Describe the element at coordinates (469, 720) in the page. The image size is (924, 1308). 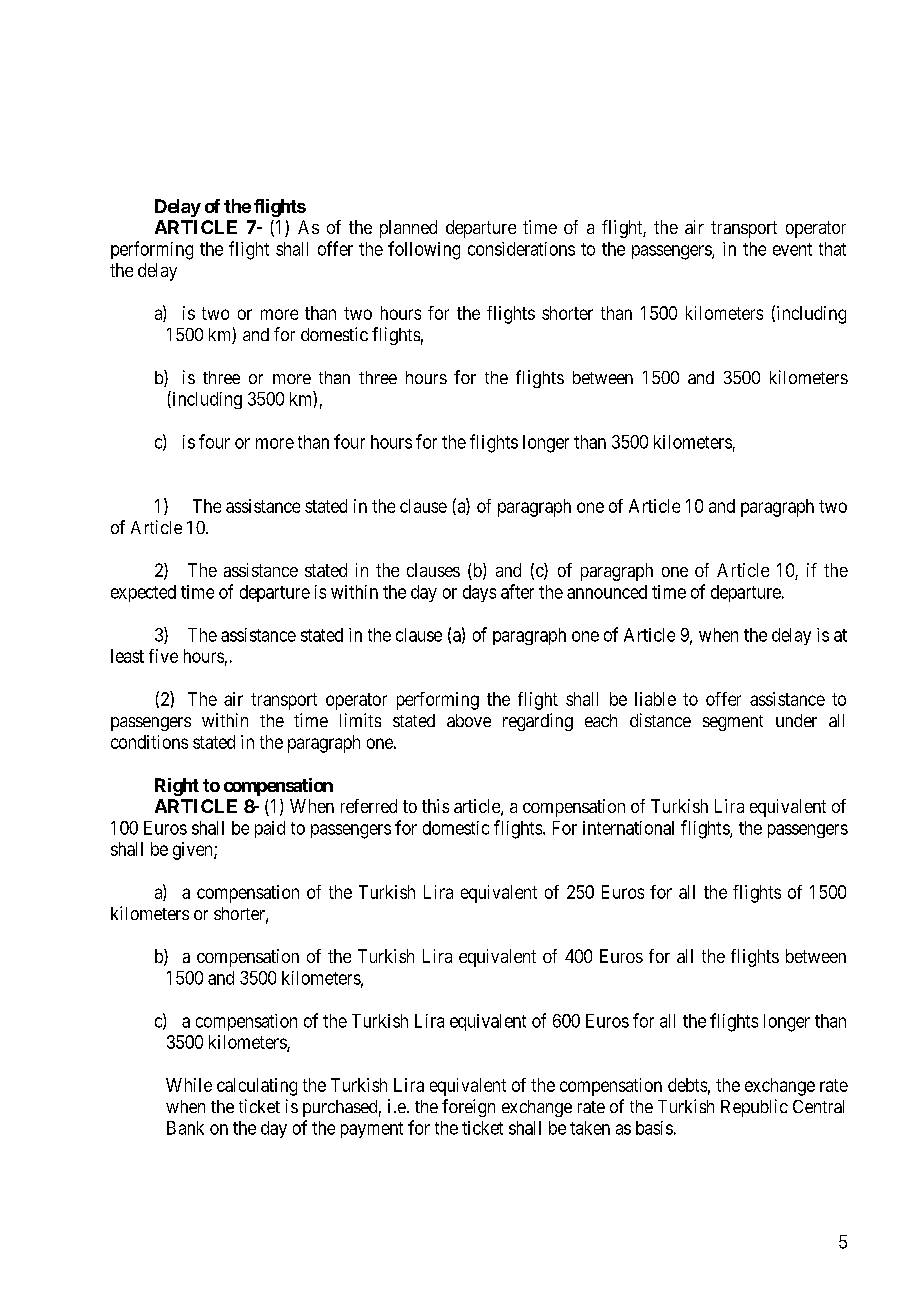
I see `above` at that location.
